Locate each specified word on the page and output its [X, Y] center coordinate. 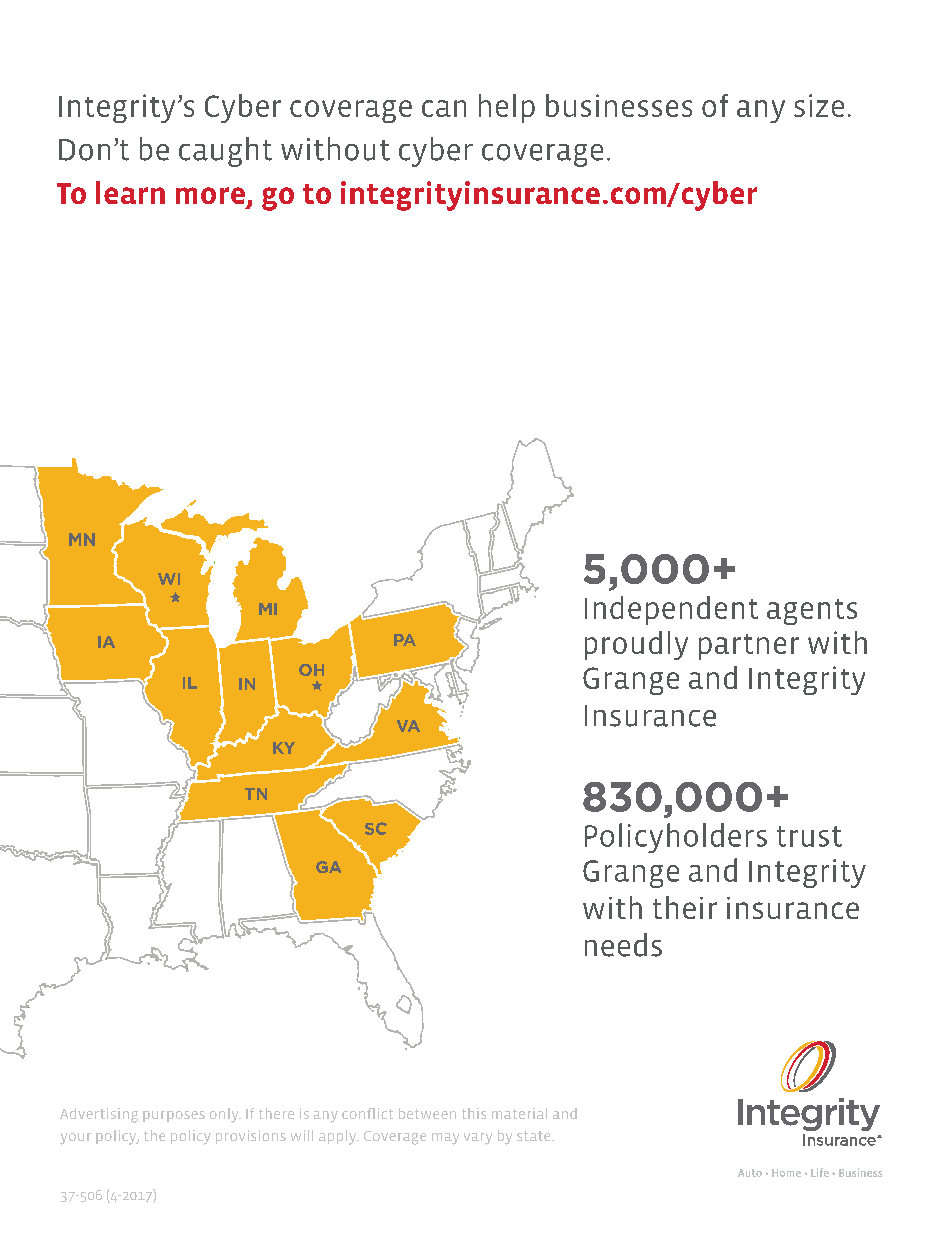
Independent [671, 610]
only [225, 1115]
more [210, 195]
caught [225, 152]
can [444, 108]
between [427, 1113]
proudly [636, 645]
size [819, 105]
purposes [174, 1116]
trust [809, 836]
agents [812, 612]
